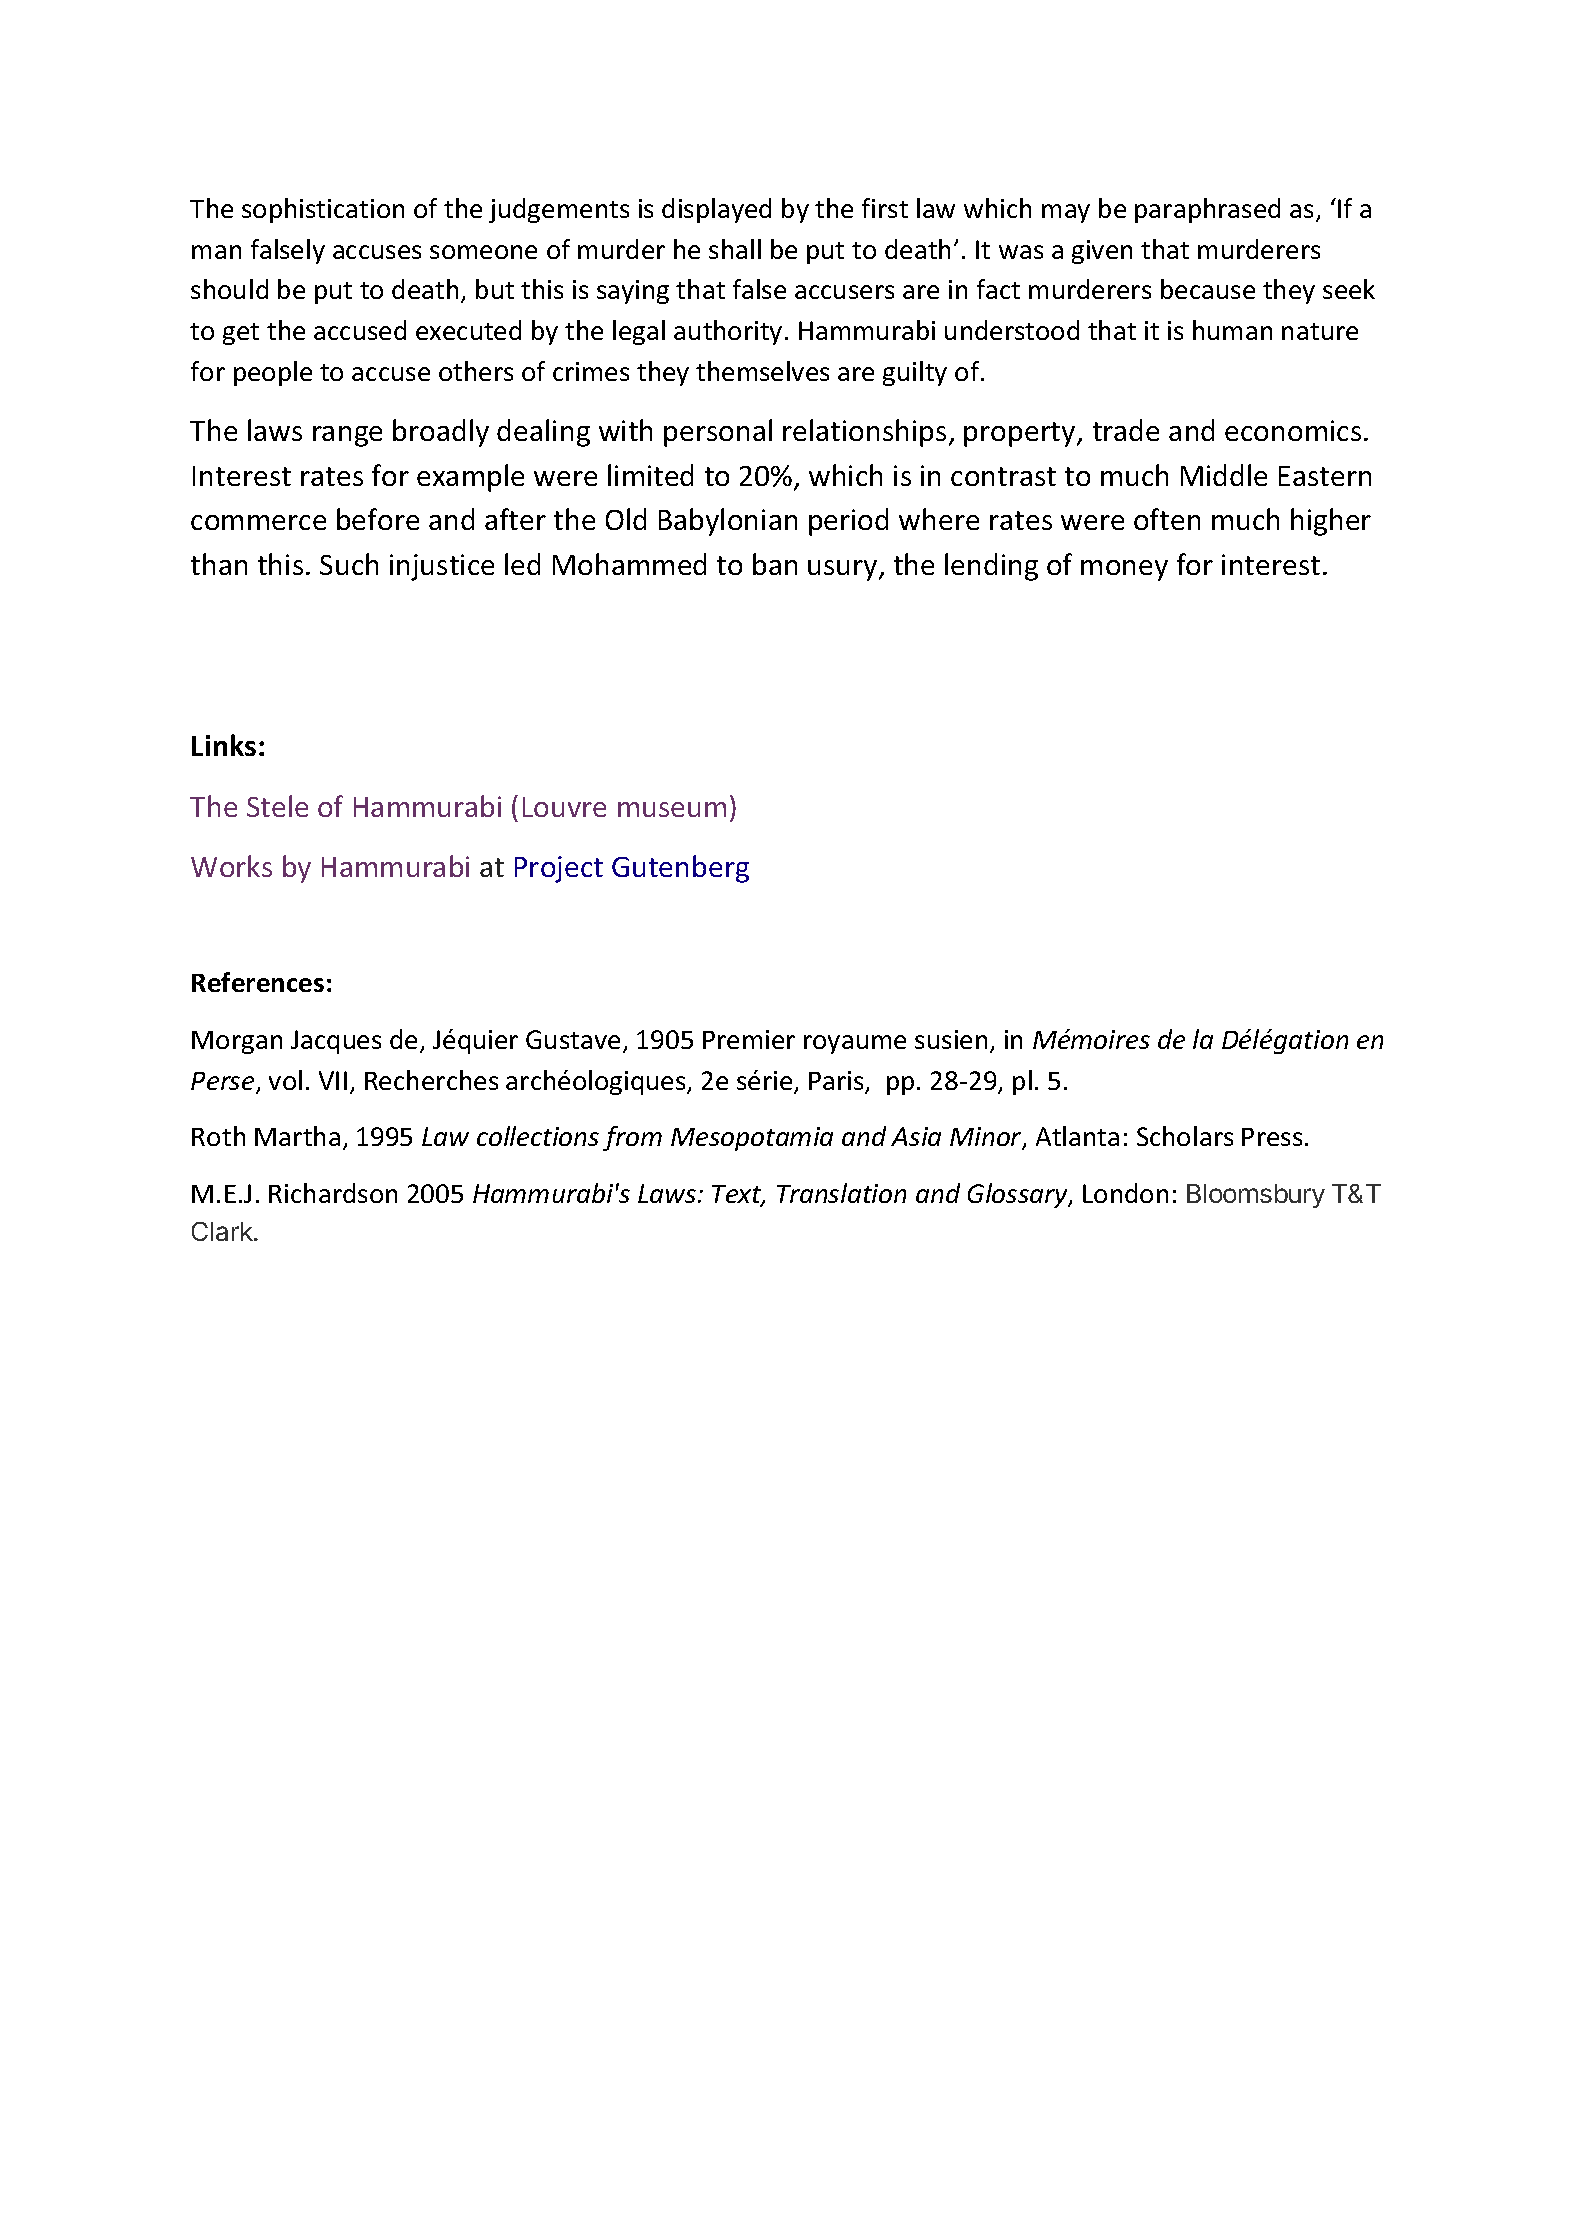  What do you see at coordinates (323, 210) in the document?
I see `sophistication` at bounding box center [323, 210].
